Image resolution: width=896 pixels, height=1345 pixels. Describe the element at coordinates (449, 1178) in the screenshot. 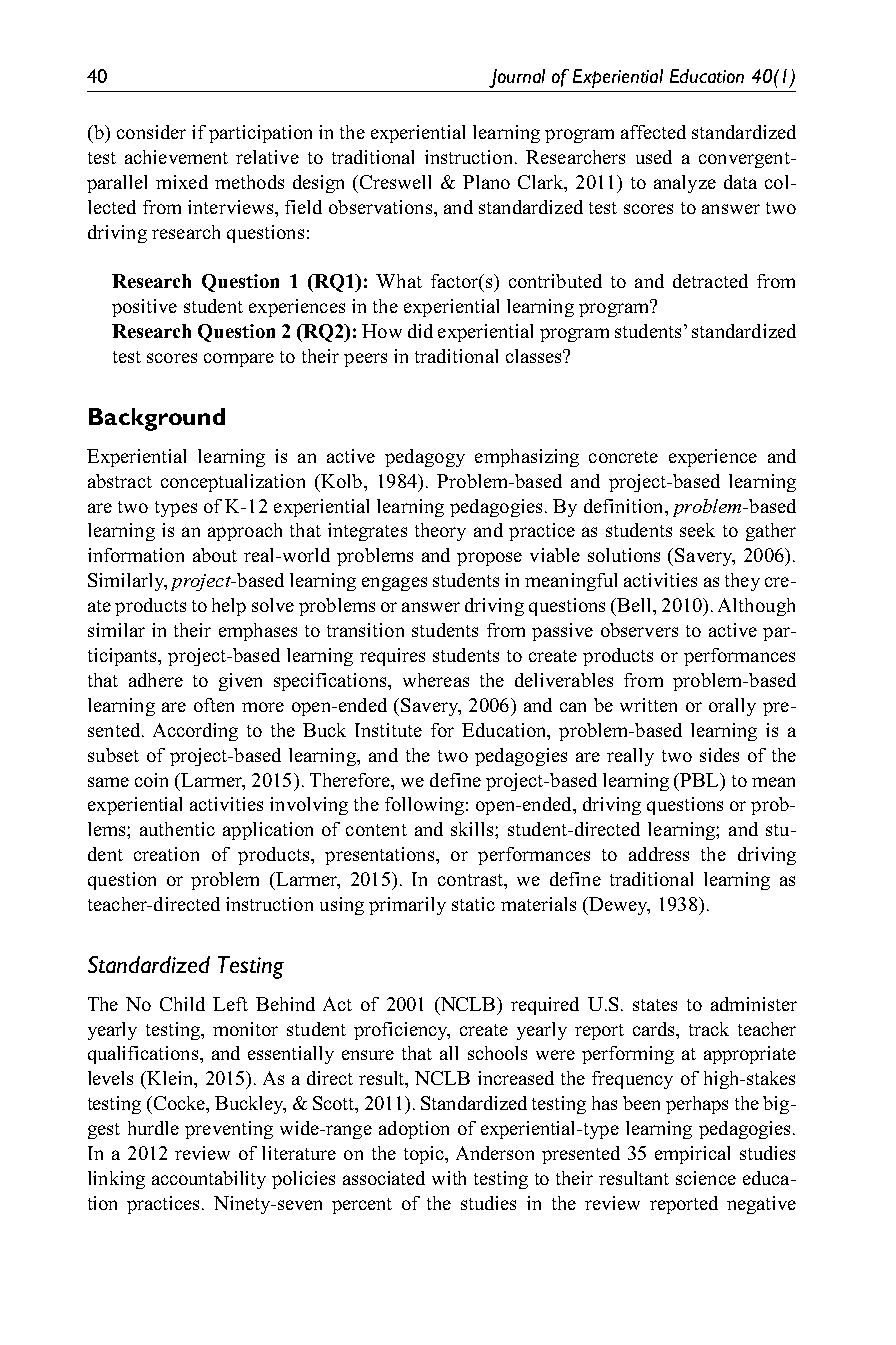

I see `with` at that location.
